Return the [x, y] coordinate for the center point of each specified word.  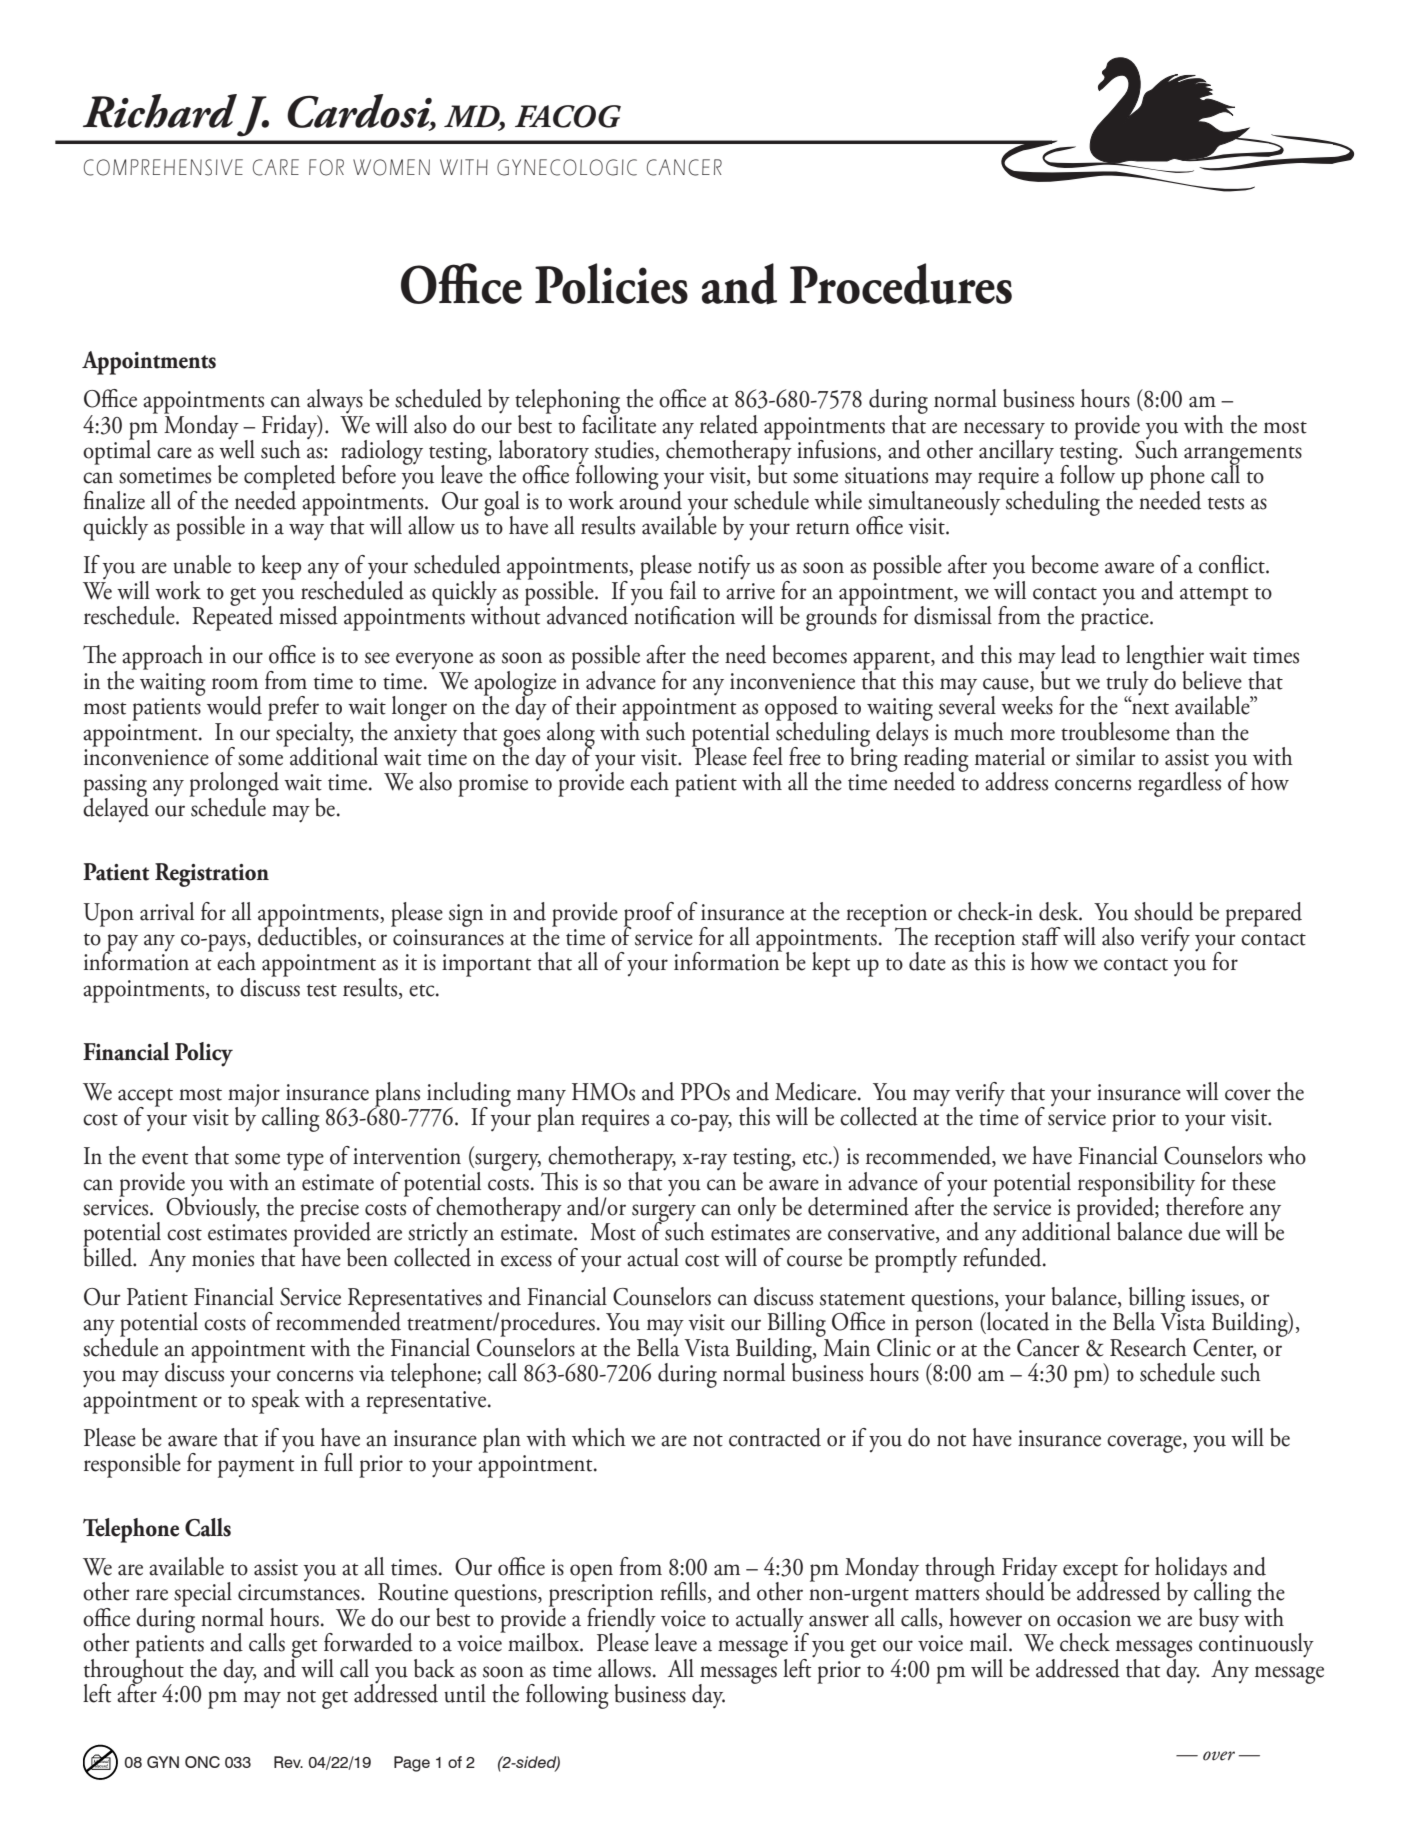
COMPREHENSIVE [163, 167]
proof [649, 915]
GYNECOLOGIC [567, 167]
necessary [1004, 431]
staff [1041, 936]
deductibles [308, 936]
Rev [288, 1762]
